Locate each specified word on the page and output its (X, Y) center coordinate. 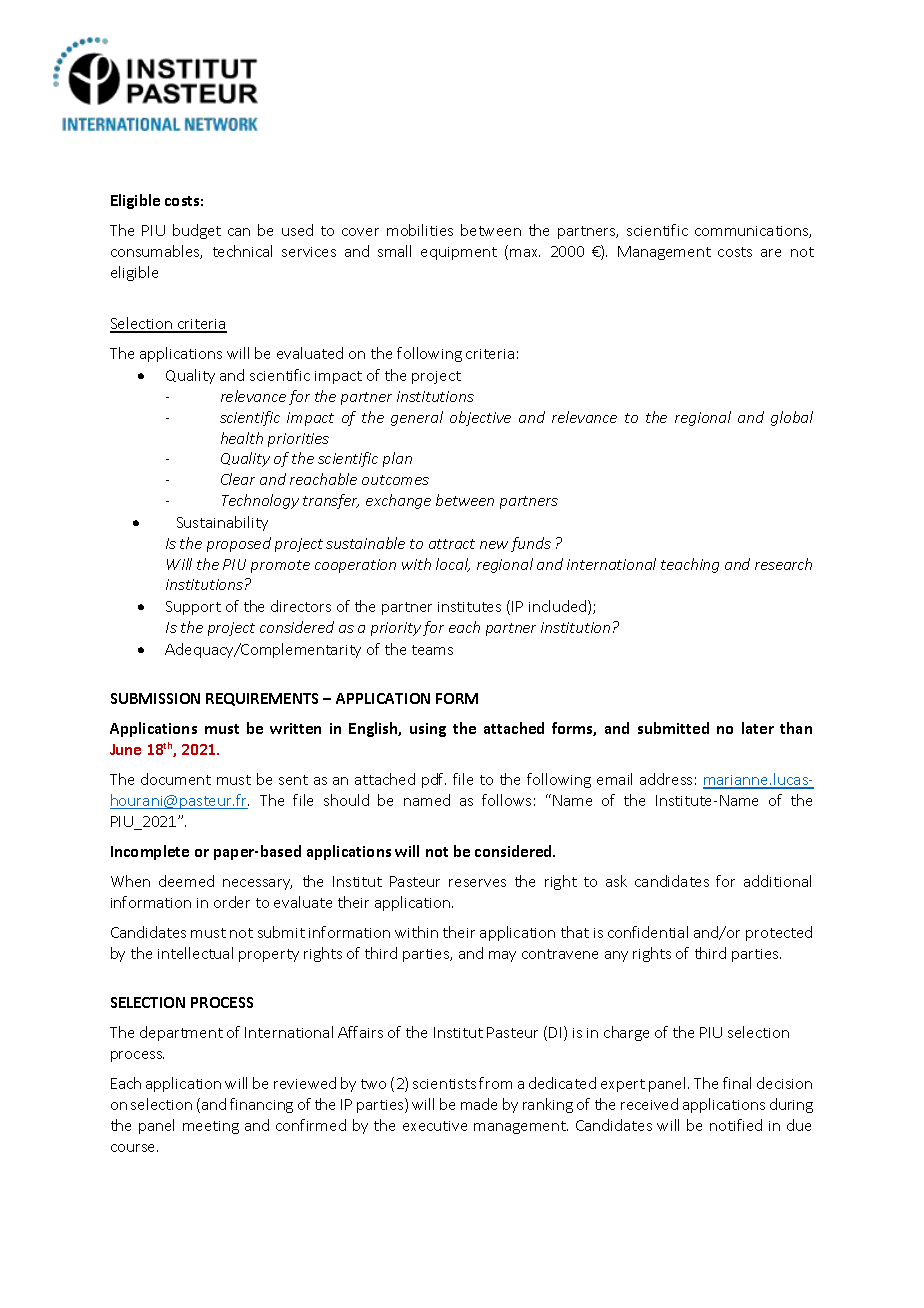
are (771, 253)
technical (242, 251)
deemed (186, 881)
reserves (477, 883)
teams (432, 650)
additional (777, 881)
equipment (459, 253)
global (792, 418)
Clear (238, 479)
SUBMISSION (155, 698)
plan (397, 459)
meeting (211, 1127)
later (758, 728)
